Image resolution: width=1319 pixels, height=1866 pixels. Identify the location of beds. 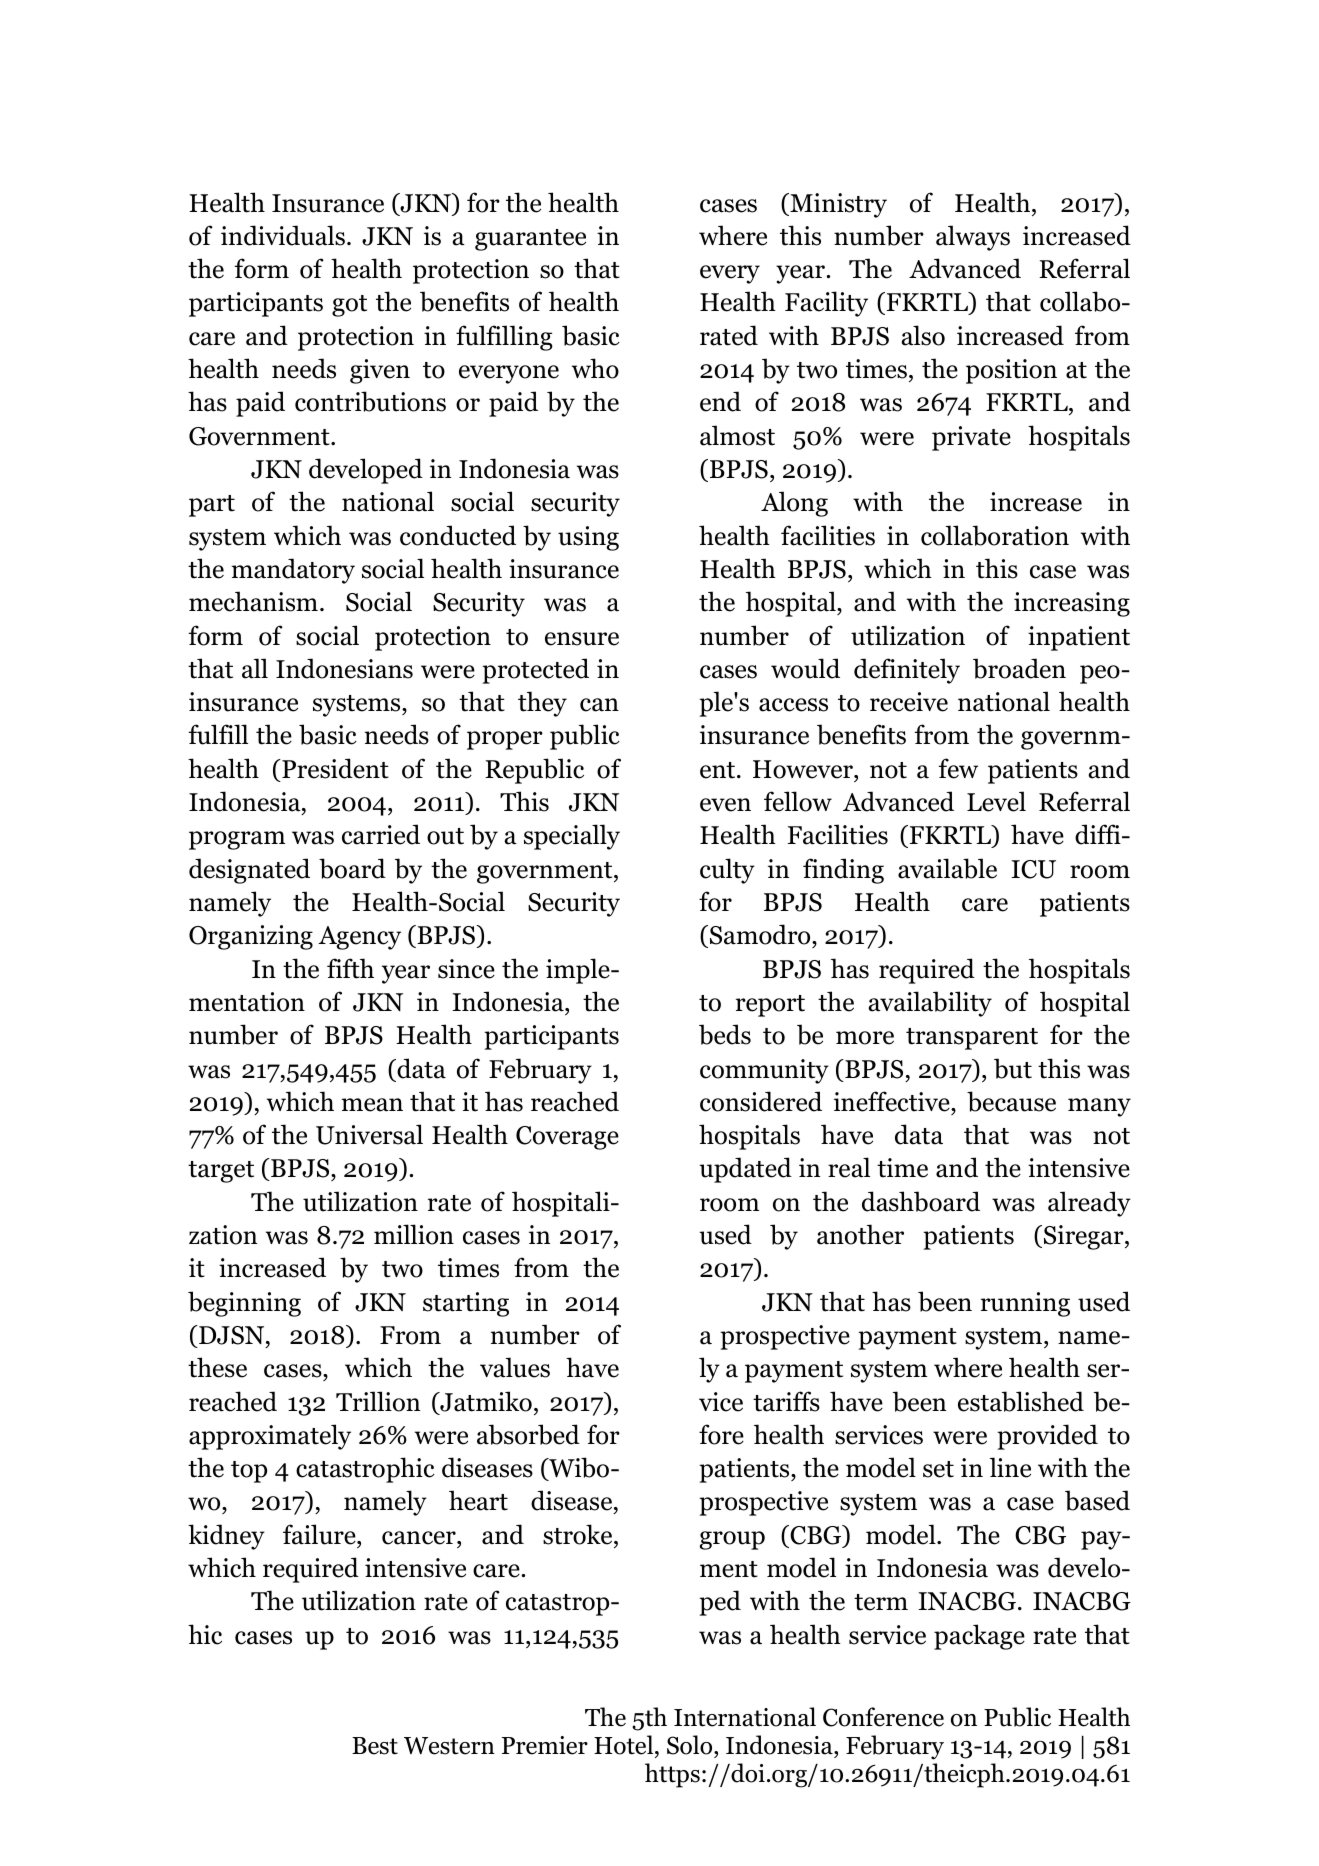
(725, 1034).
